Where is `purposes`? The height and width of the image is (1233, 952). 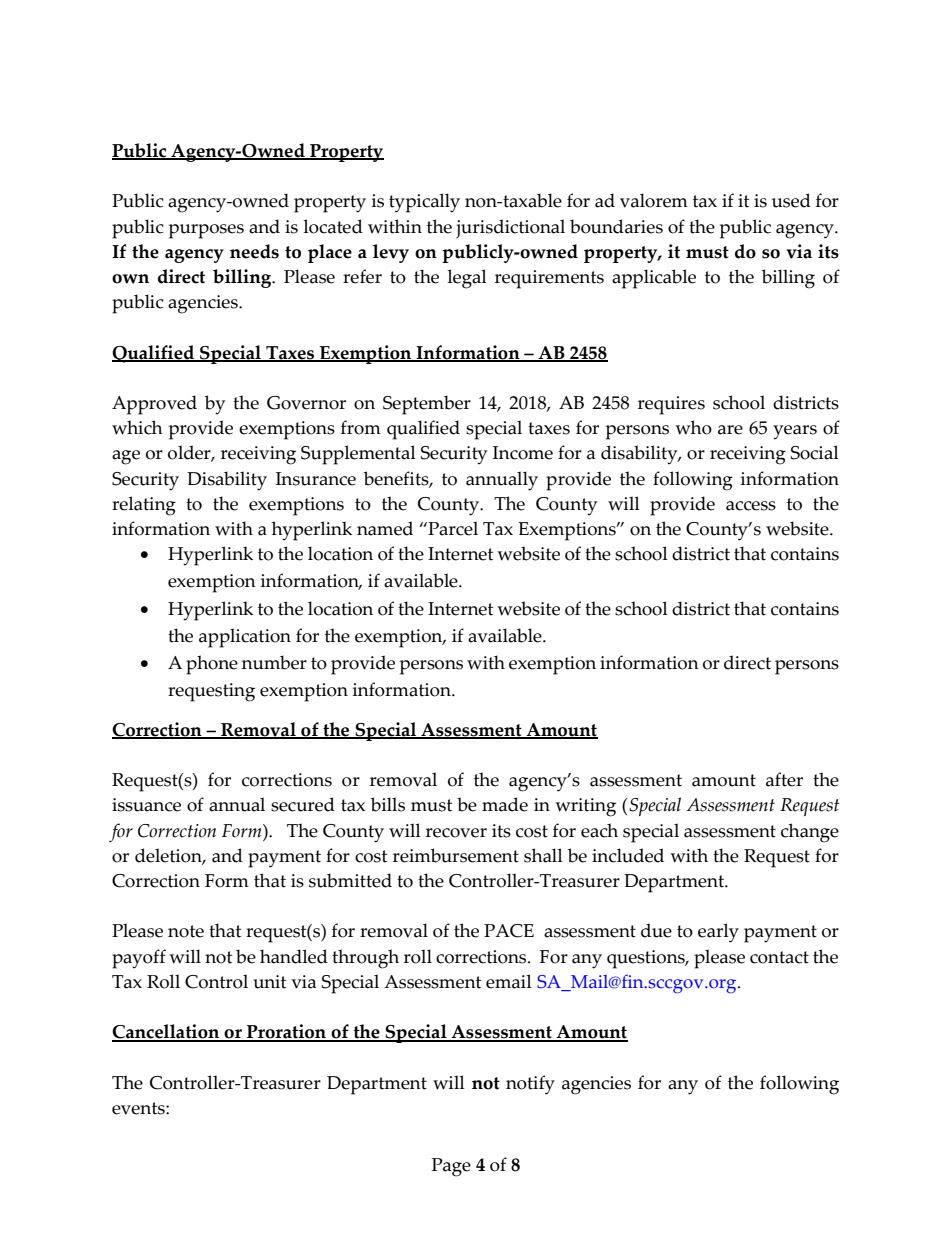
purposes is located at coordinates (206, 231).
